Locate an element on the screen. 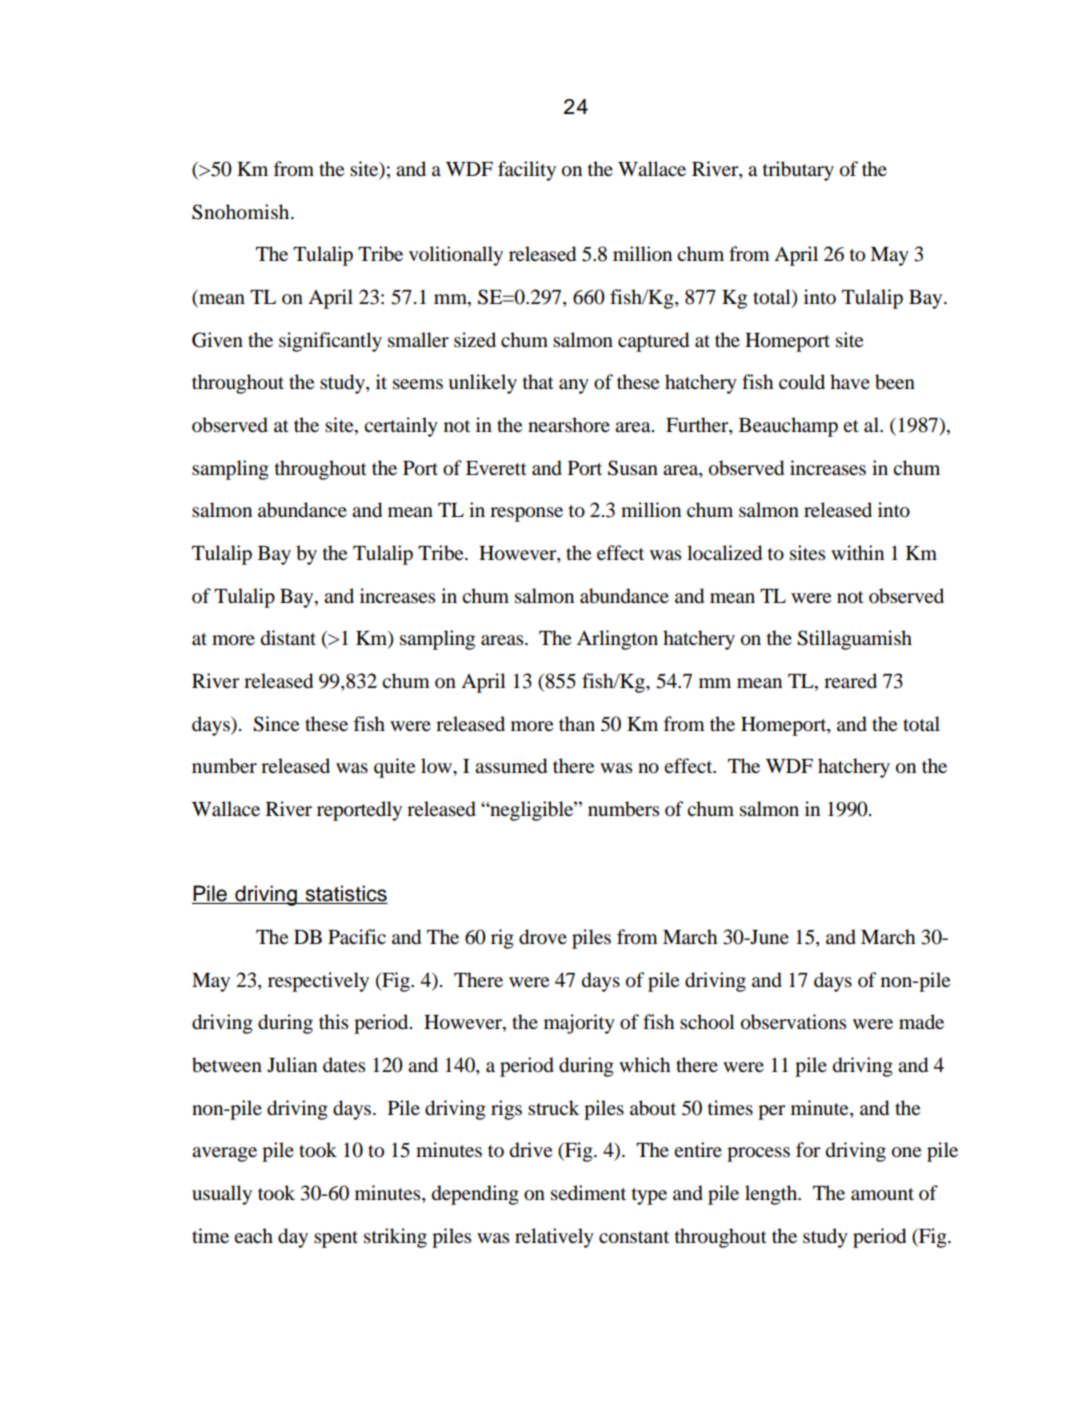  within is located at coordinates (857, 552).
